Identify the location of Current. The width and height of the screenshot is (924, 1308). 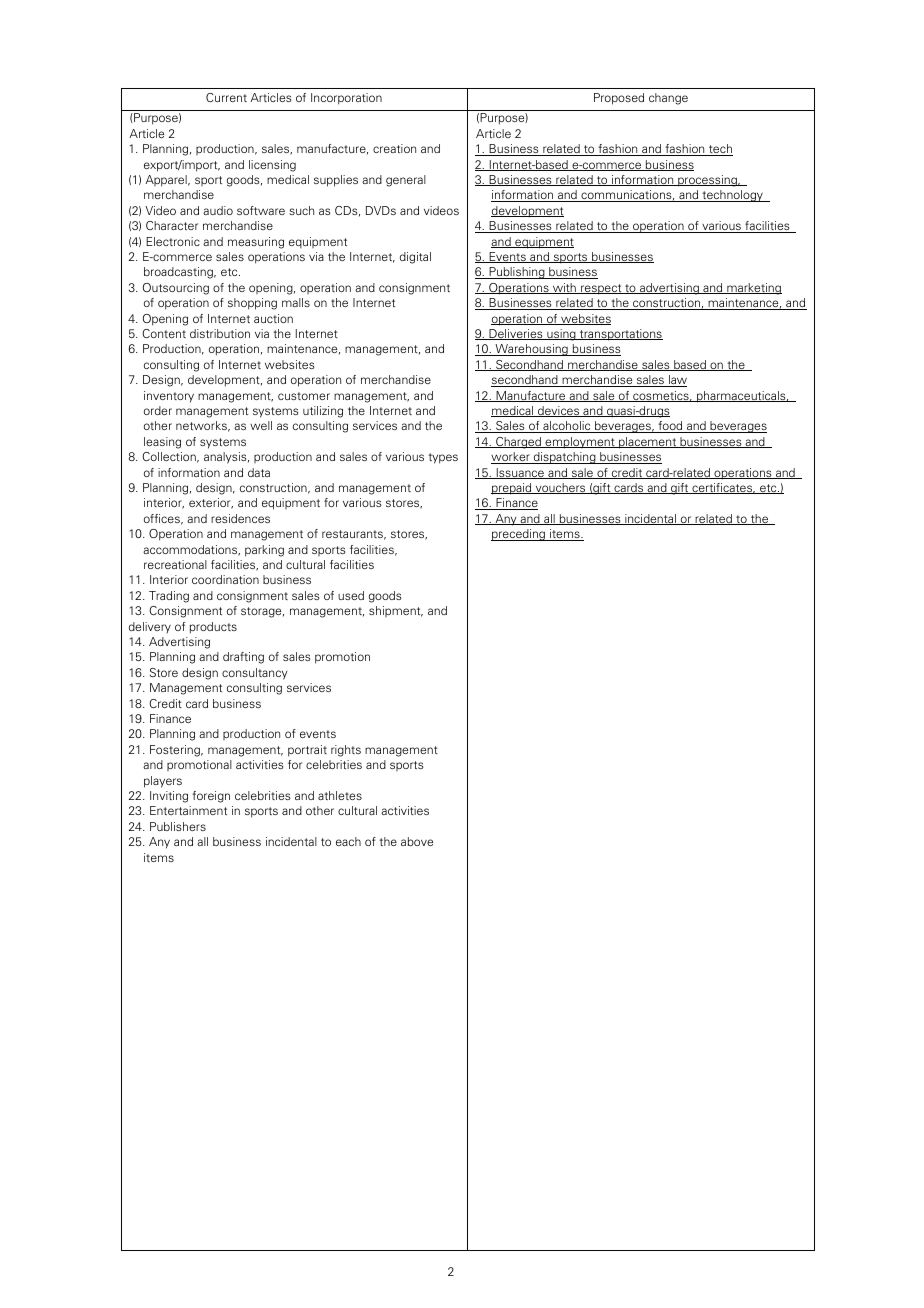
(226, 97).
